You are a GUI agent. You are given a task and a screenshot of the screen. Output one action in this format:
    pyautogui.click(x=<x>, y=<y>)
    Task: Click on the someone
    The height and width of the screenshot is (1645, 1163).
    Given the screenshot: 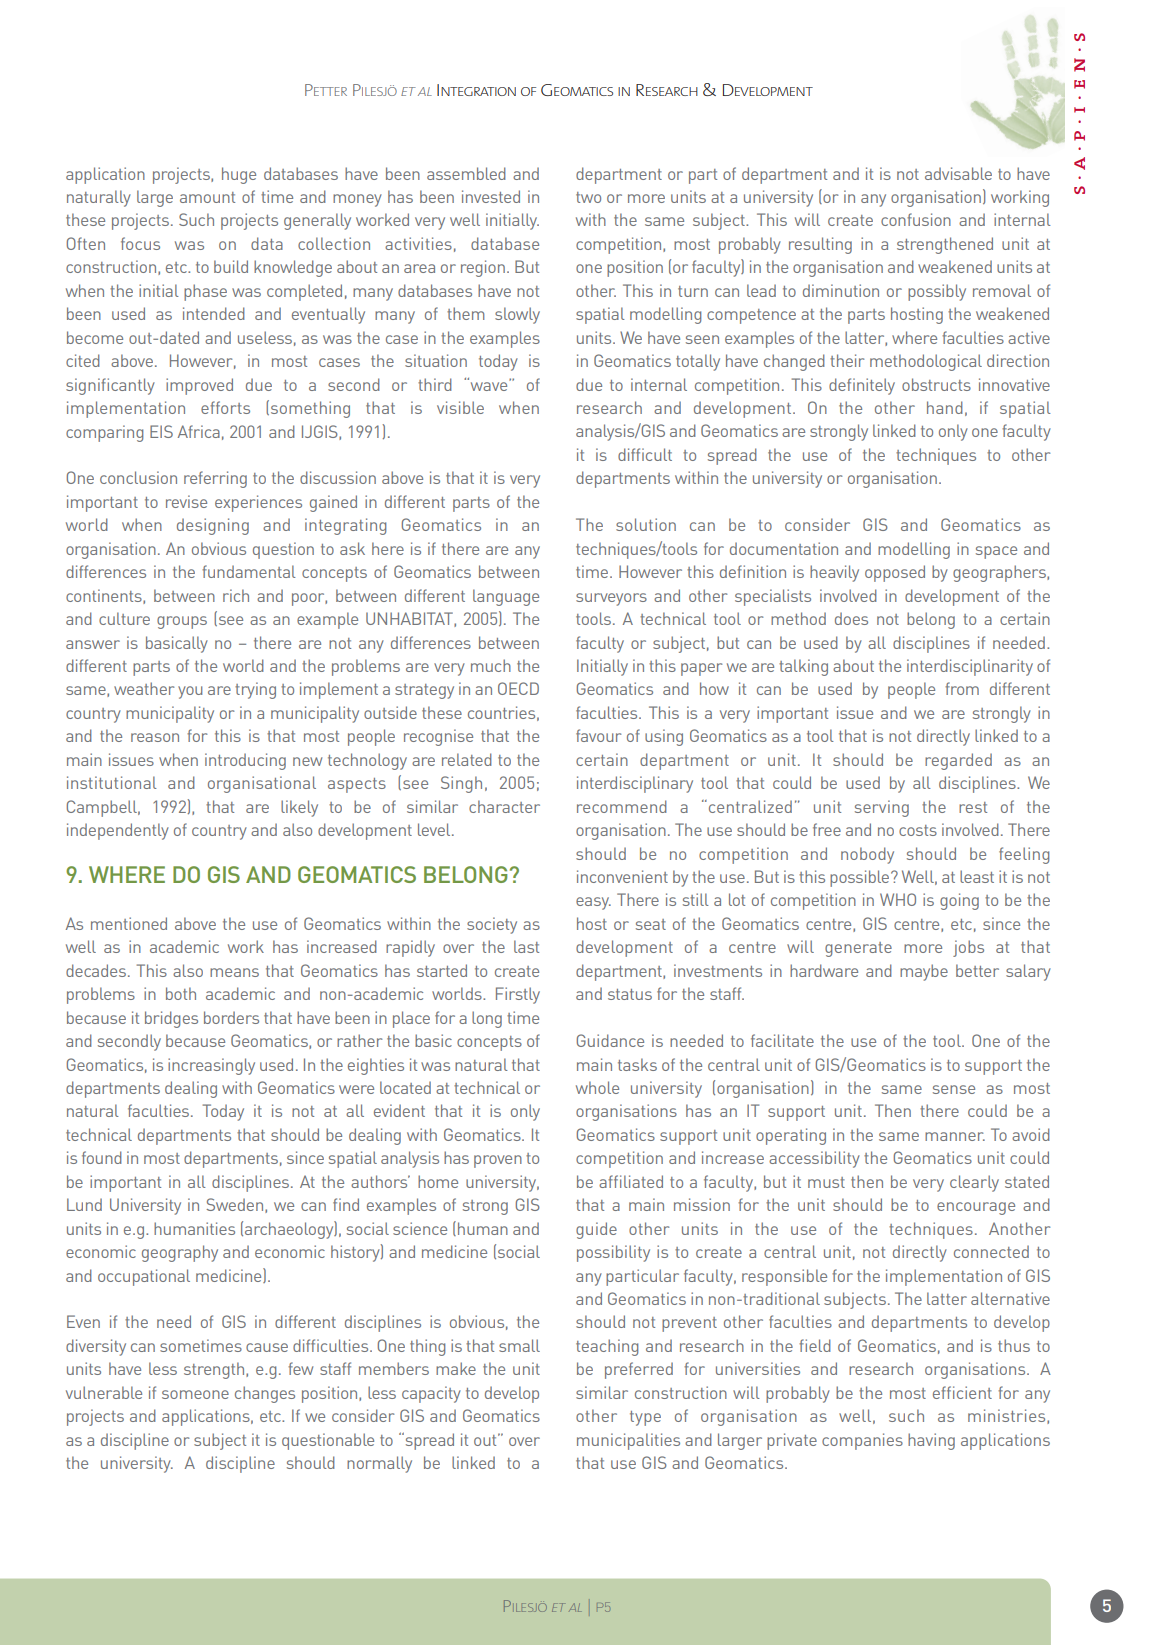 What is the action you would take?
    pyautogui.click(x=195, y=1394)
